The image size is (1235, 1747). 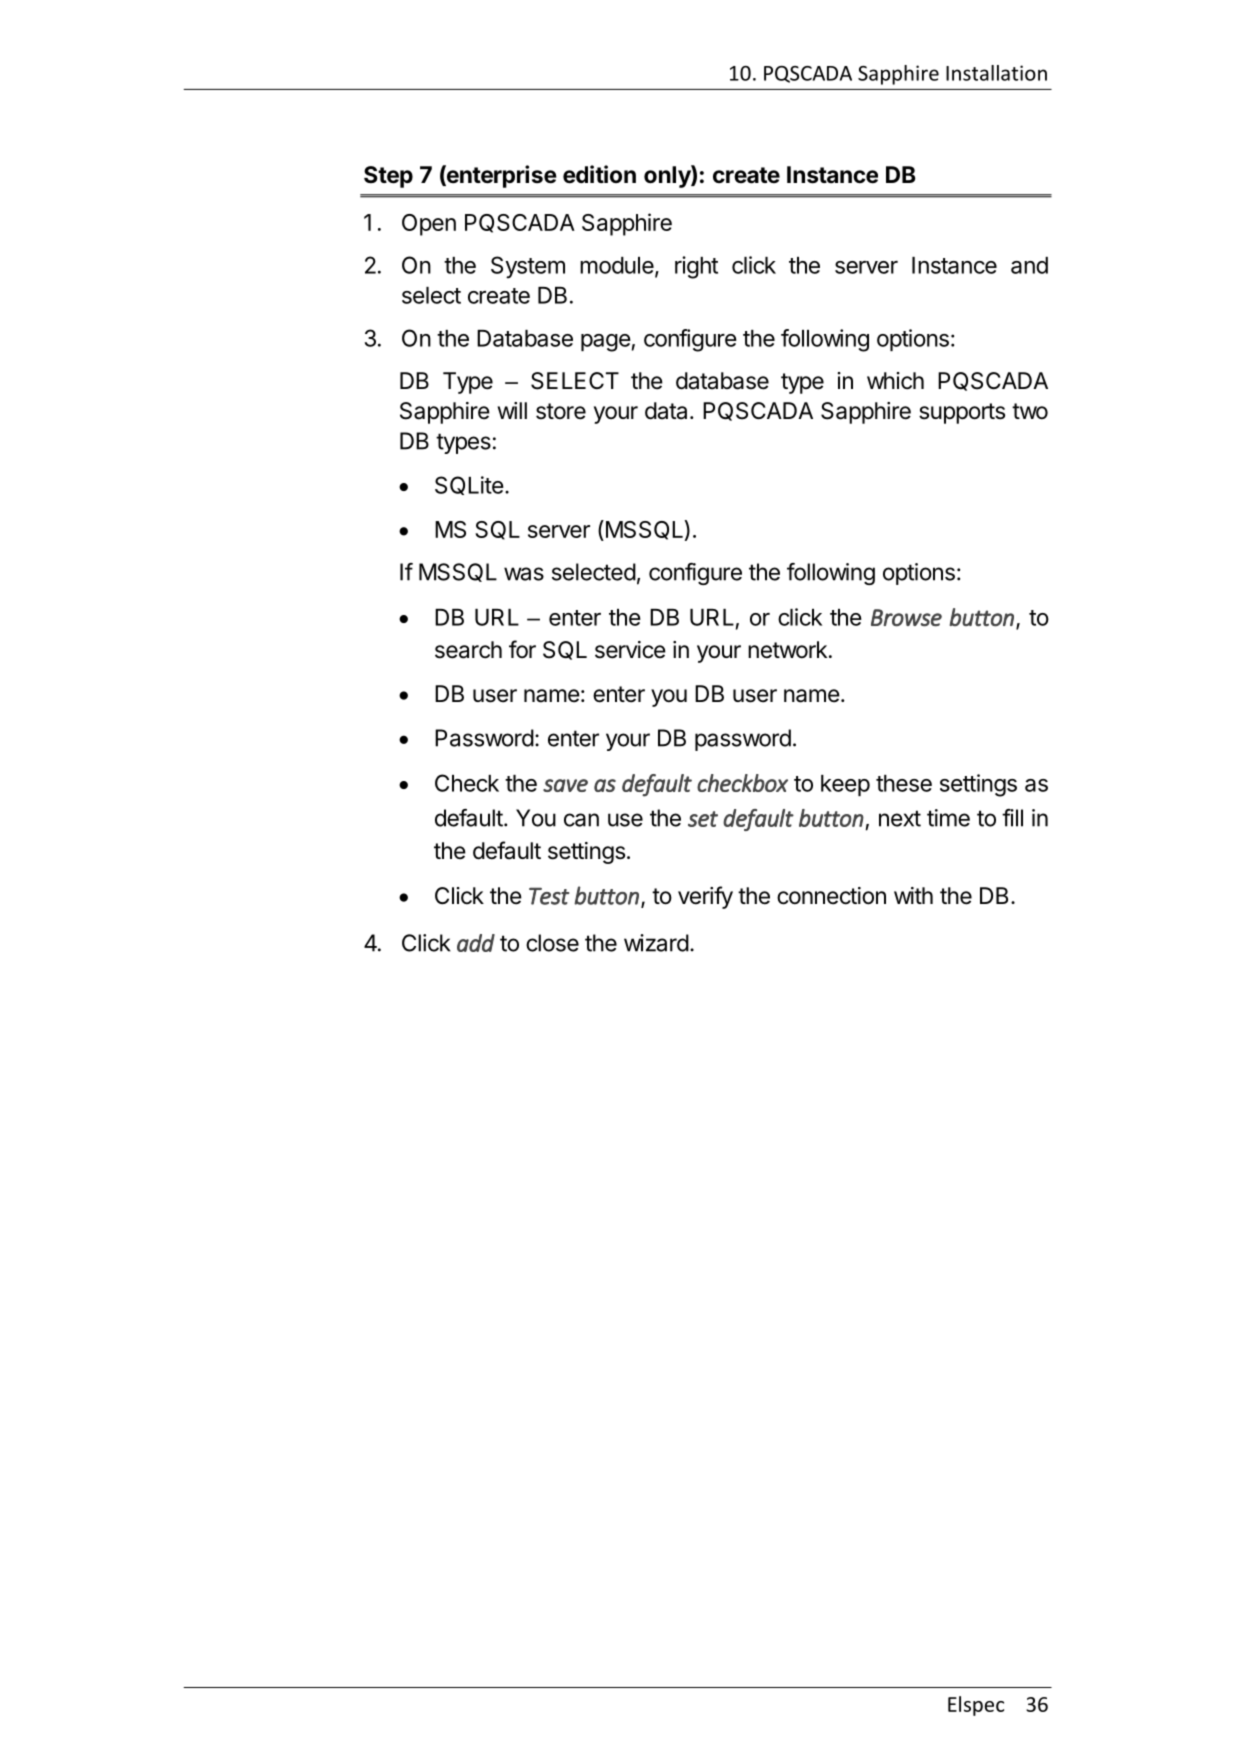 What do you see at coordinates (528, 267) in the document?
I see `System` at bounding box center [528, 267].
